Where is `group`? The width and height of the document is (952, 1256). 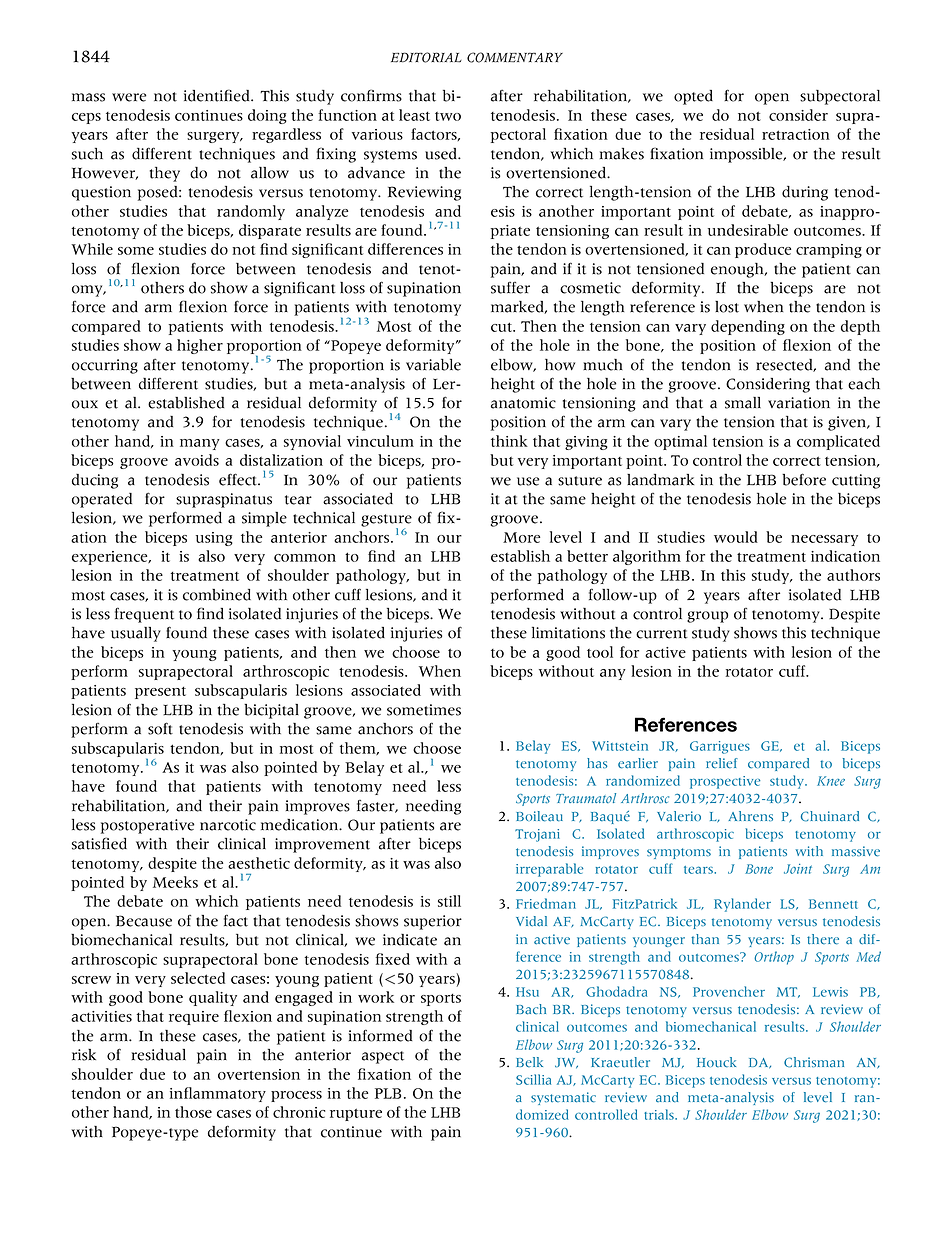 group is located at coordinates (707, 617).
